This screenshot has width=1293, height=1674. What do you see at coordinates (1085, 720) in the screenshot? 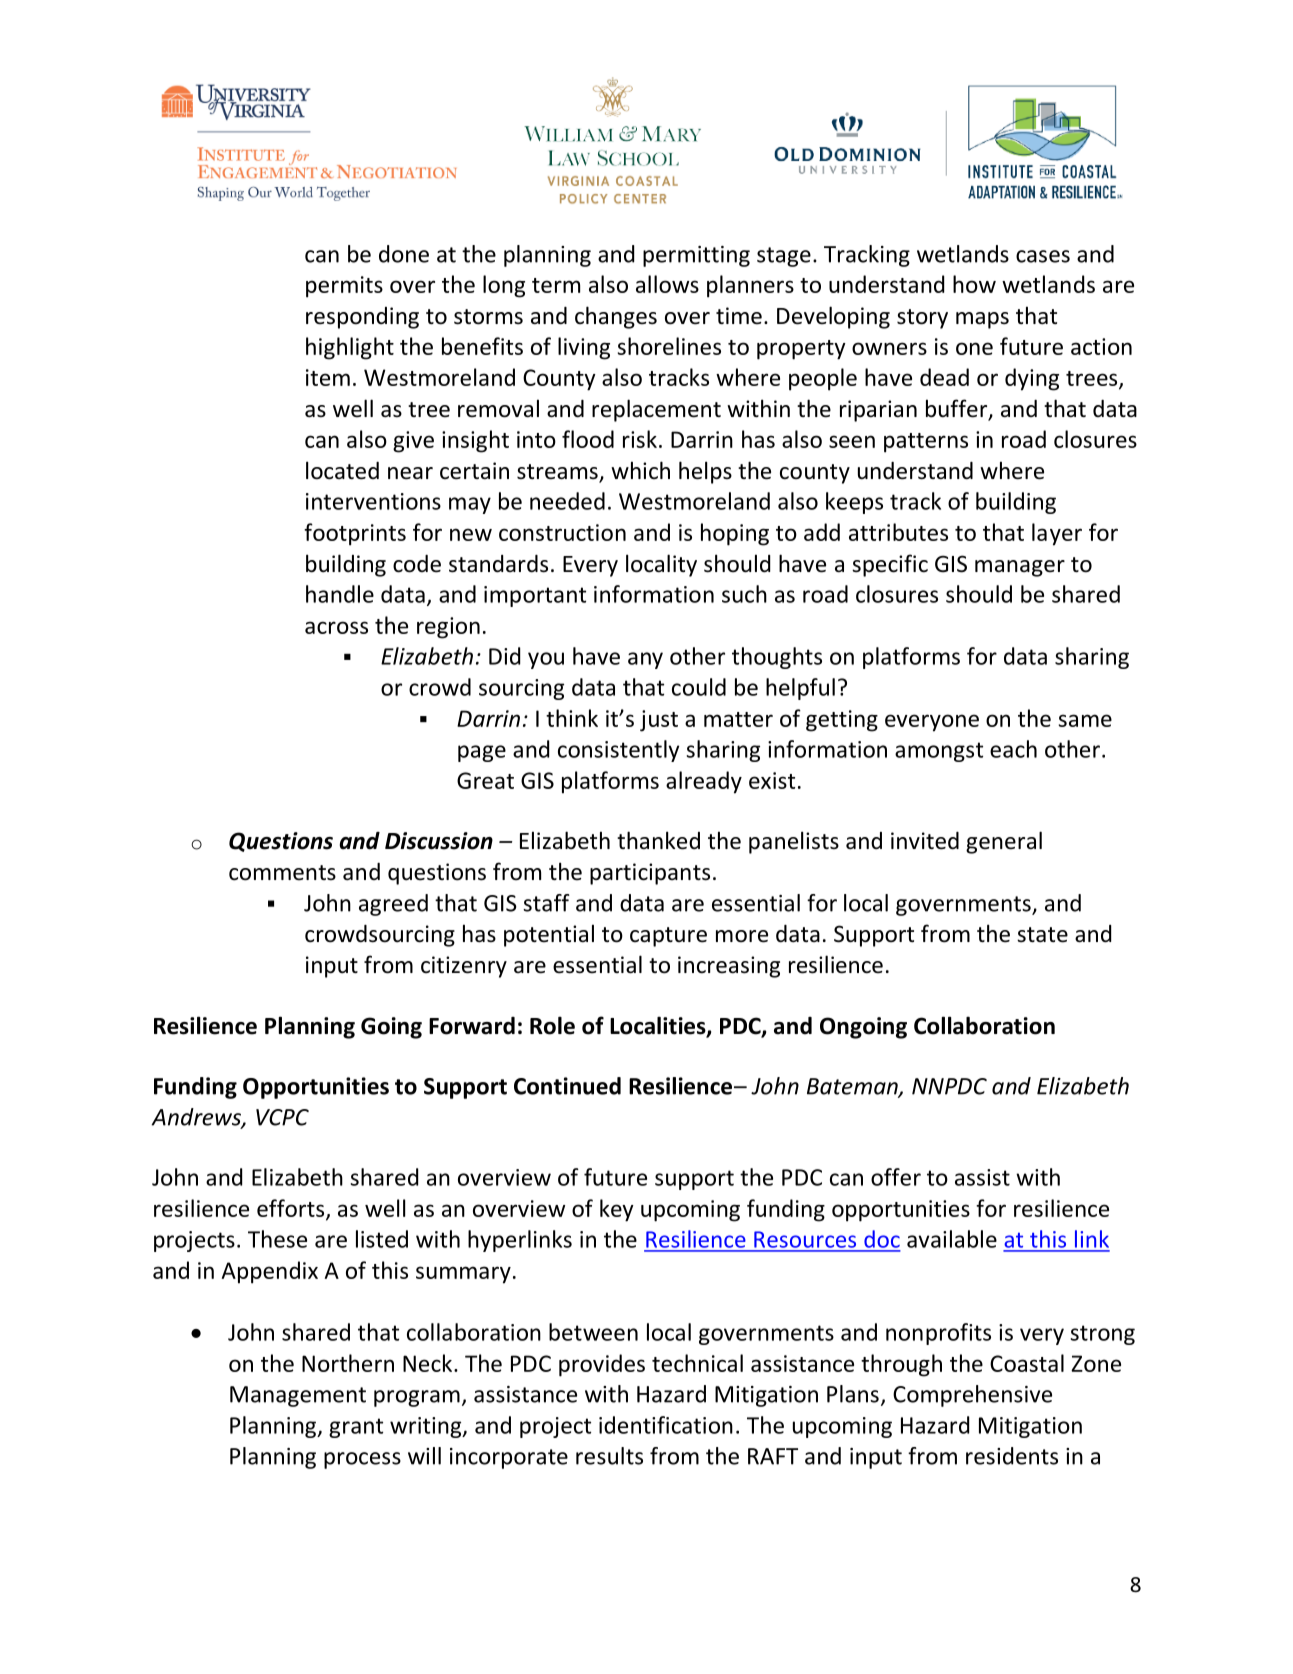
I see `same` at bounding box center [1085, 720].
